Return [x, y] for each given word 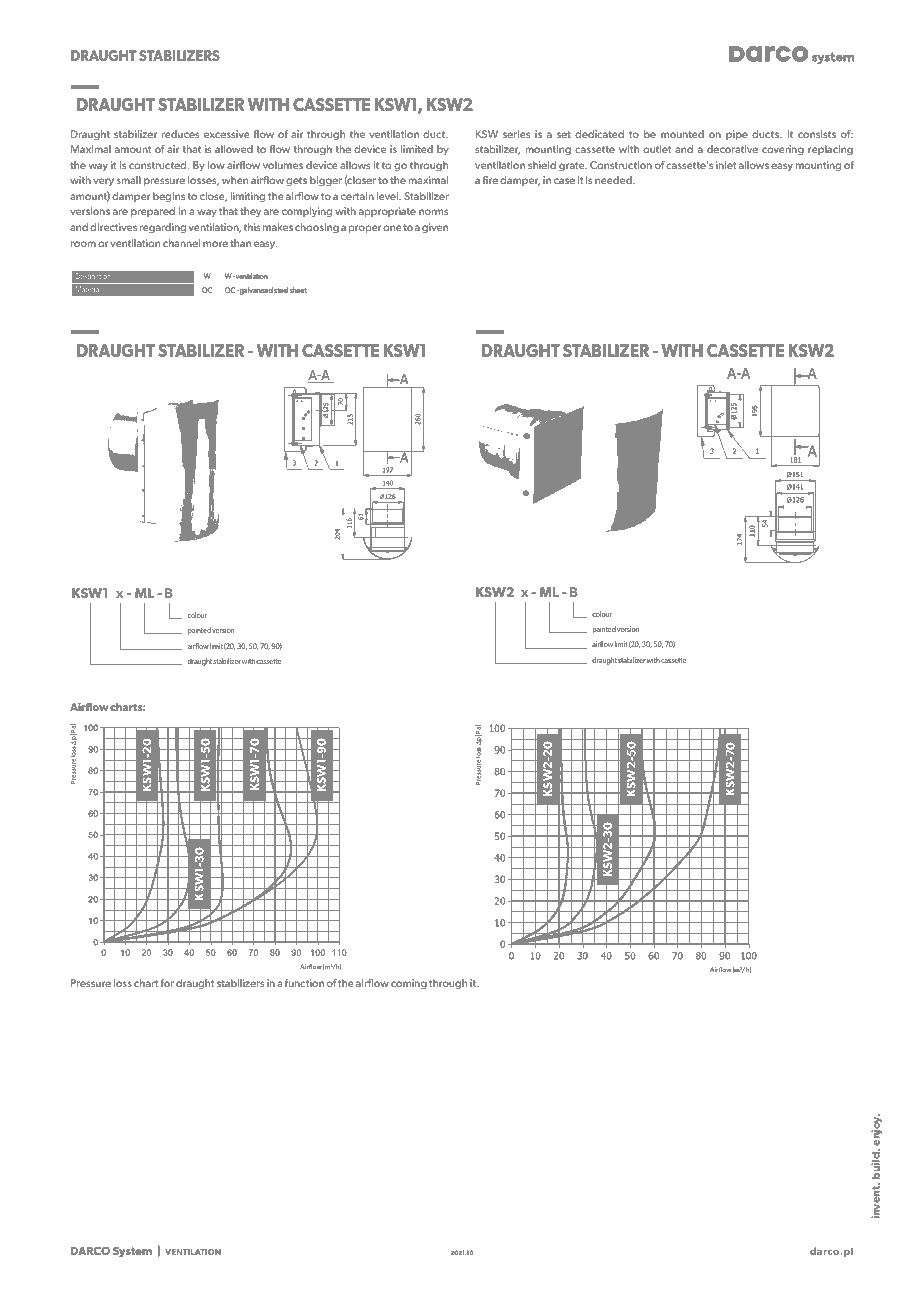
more [215, 244]
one [392, 228]
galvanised [255, 291]
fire [490, 180]
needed [614, 180]
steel [281, 290]
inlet [726, 165]
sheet [298, 290]
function [304, 983]
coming [409, 984]
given [435, 228]
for [167, 983]
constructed [159, 165]
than [240, 243]
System [132, 1252]
